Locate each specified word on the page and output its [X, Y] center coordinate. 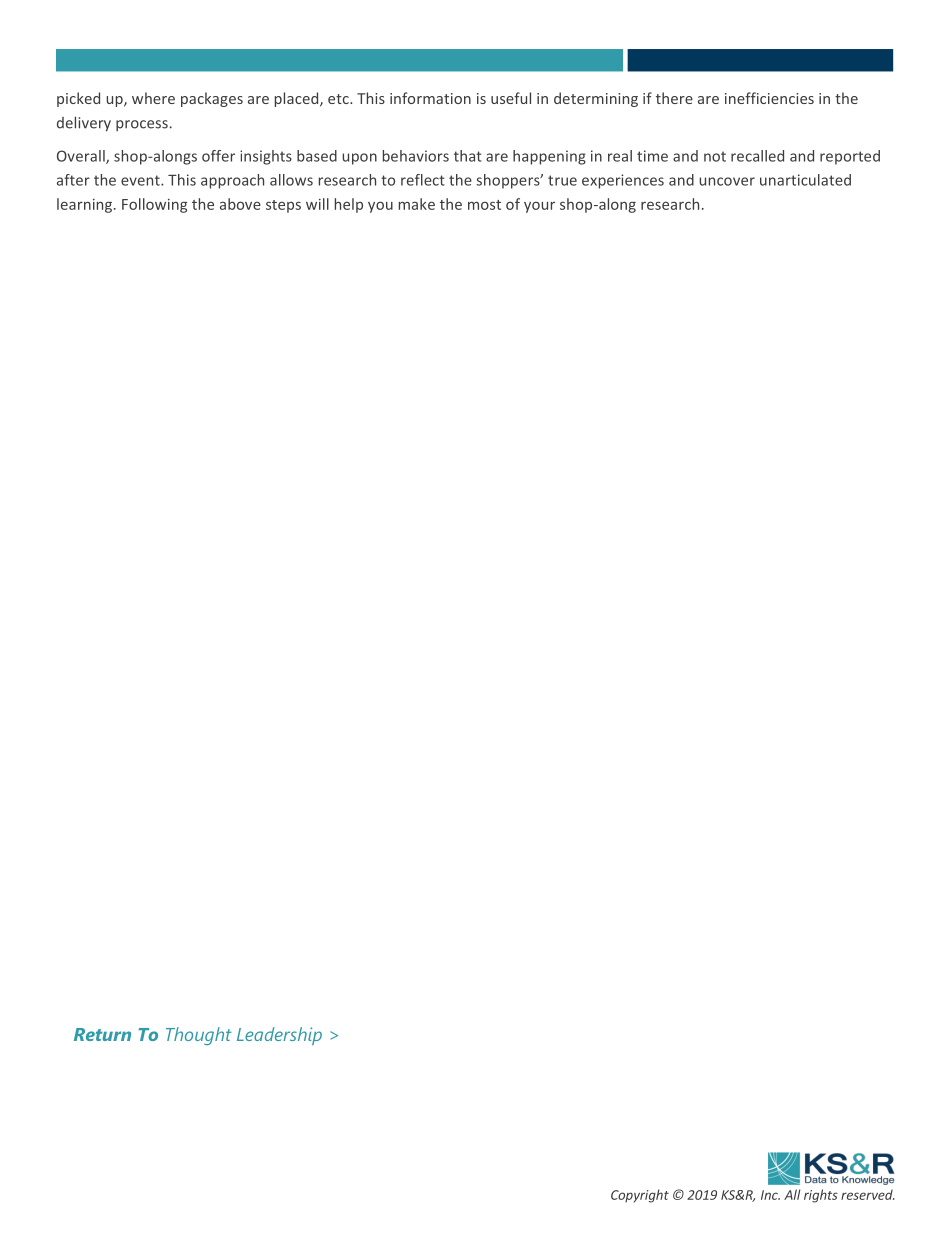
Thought [199, 1036]
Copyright [640, 1196]
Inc [770, 1195]
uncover [727, 181]
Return [102, 1034]
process [142, 125]
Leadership [279, 1036]
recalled [757, 156]
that [468, 156]
